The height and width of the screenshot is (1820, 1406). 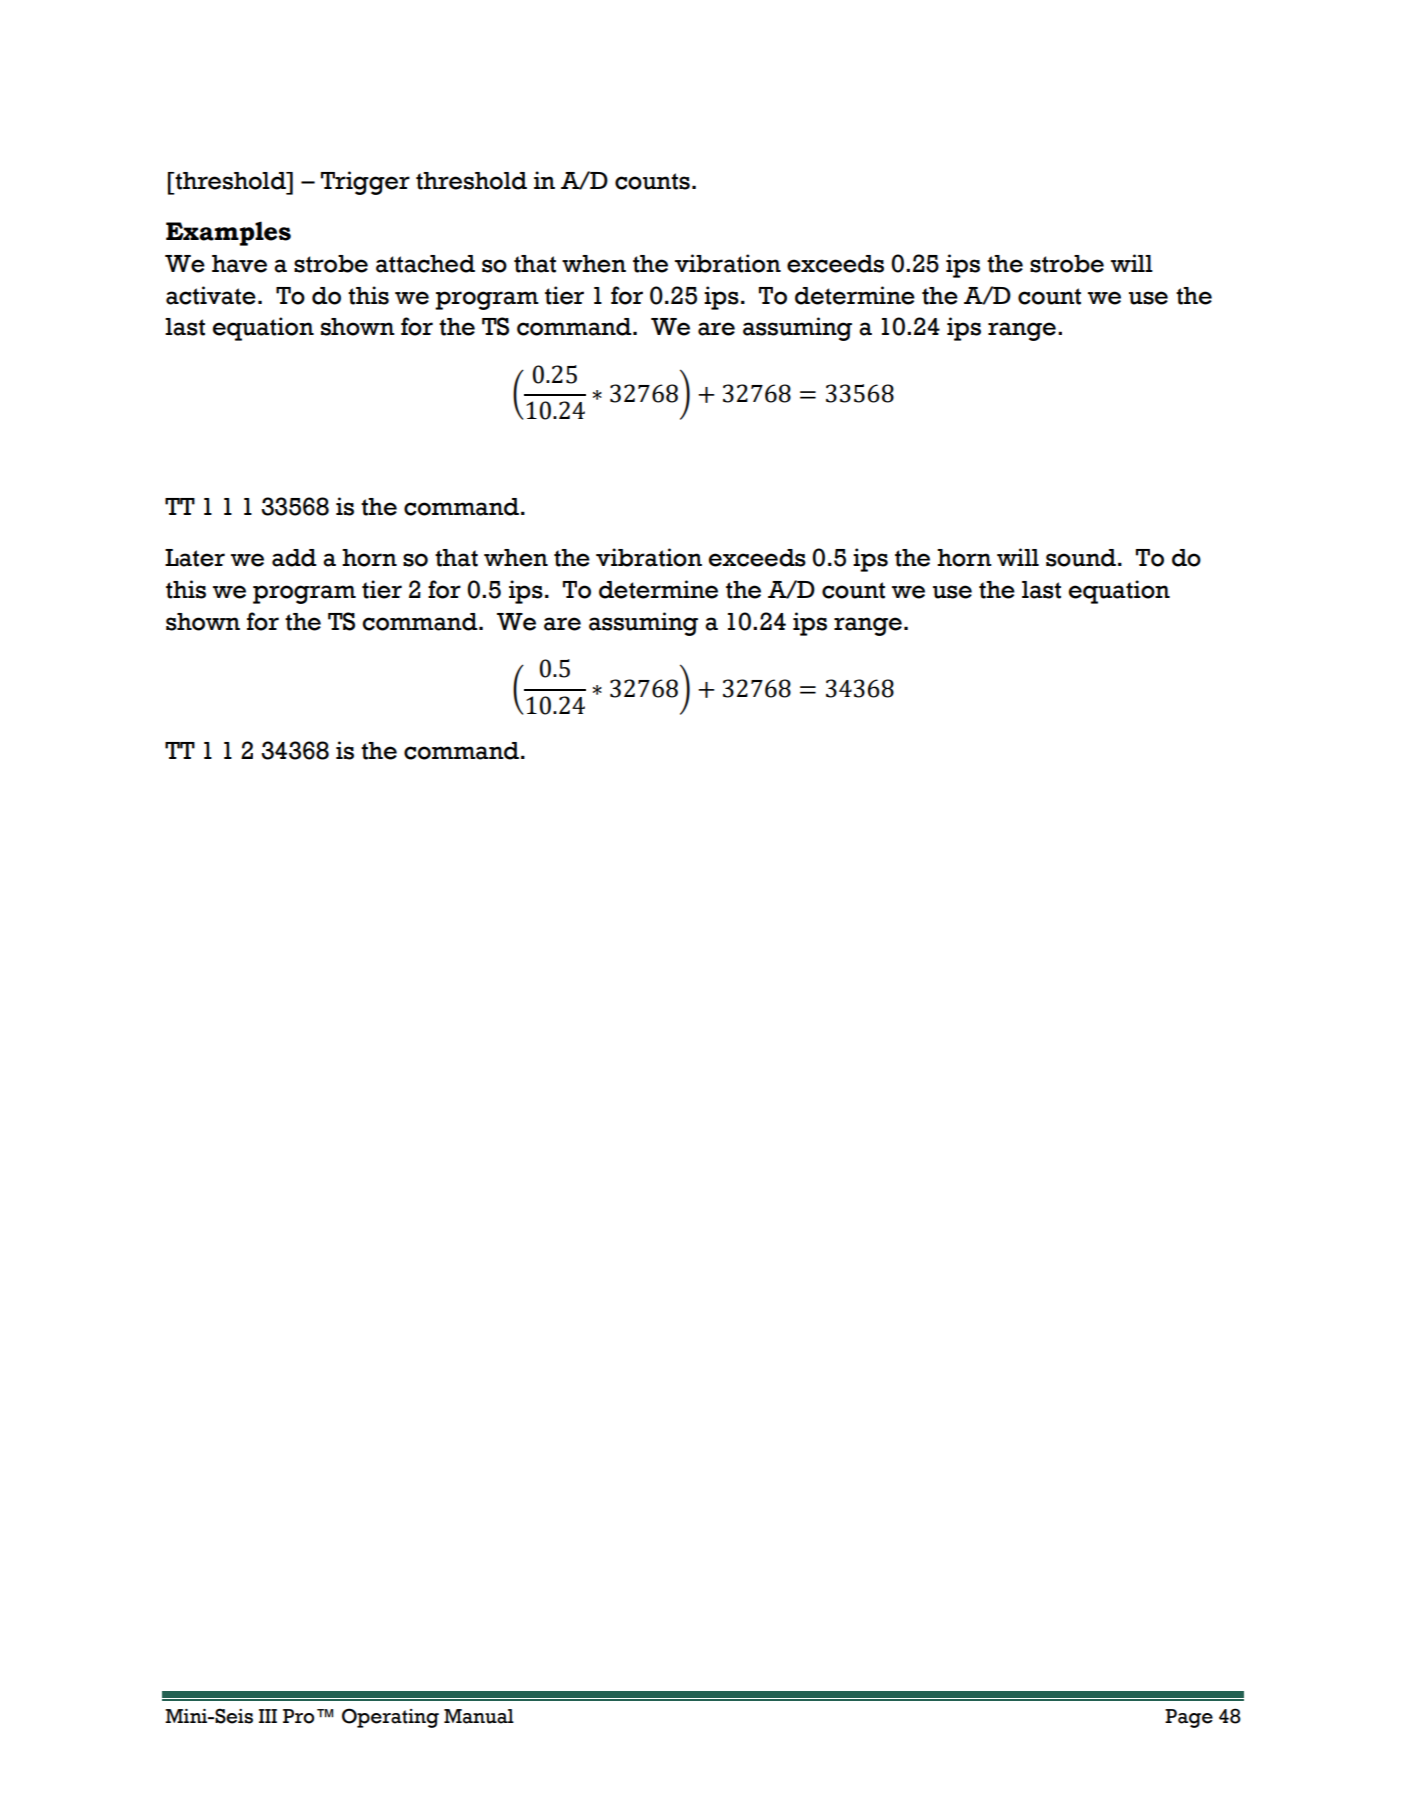 I want to click on activate, so click(x=211, y=295).
